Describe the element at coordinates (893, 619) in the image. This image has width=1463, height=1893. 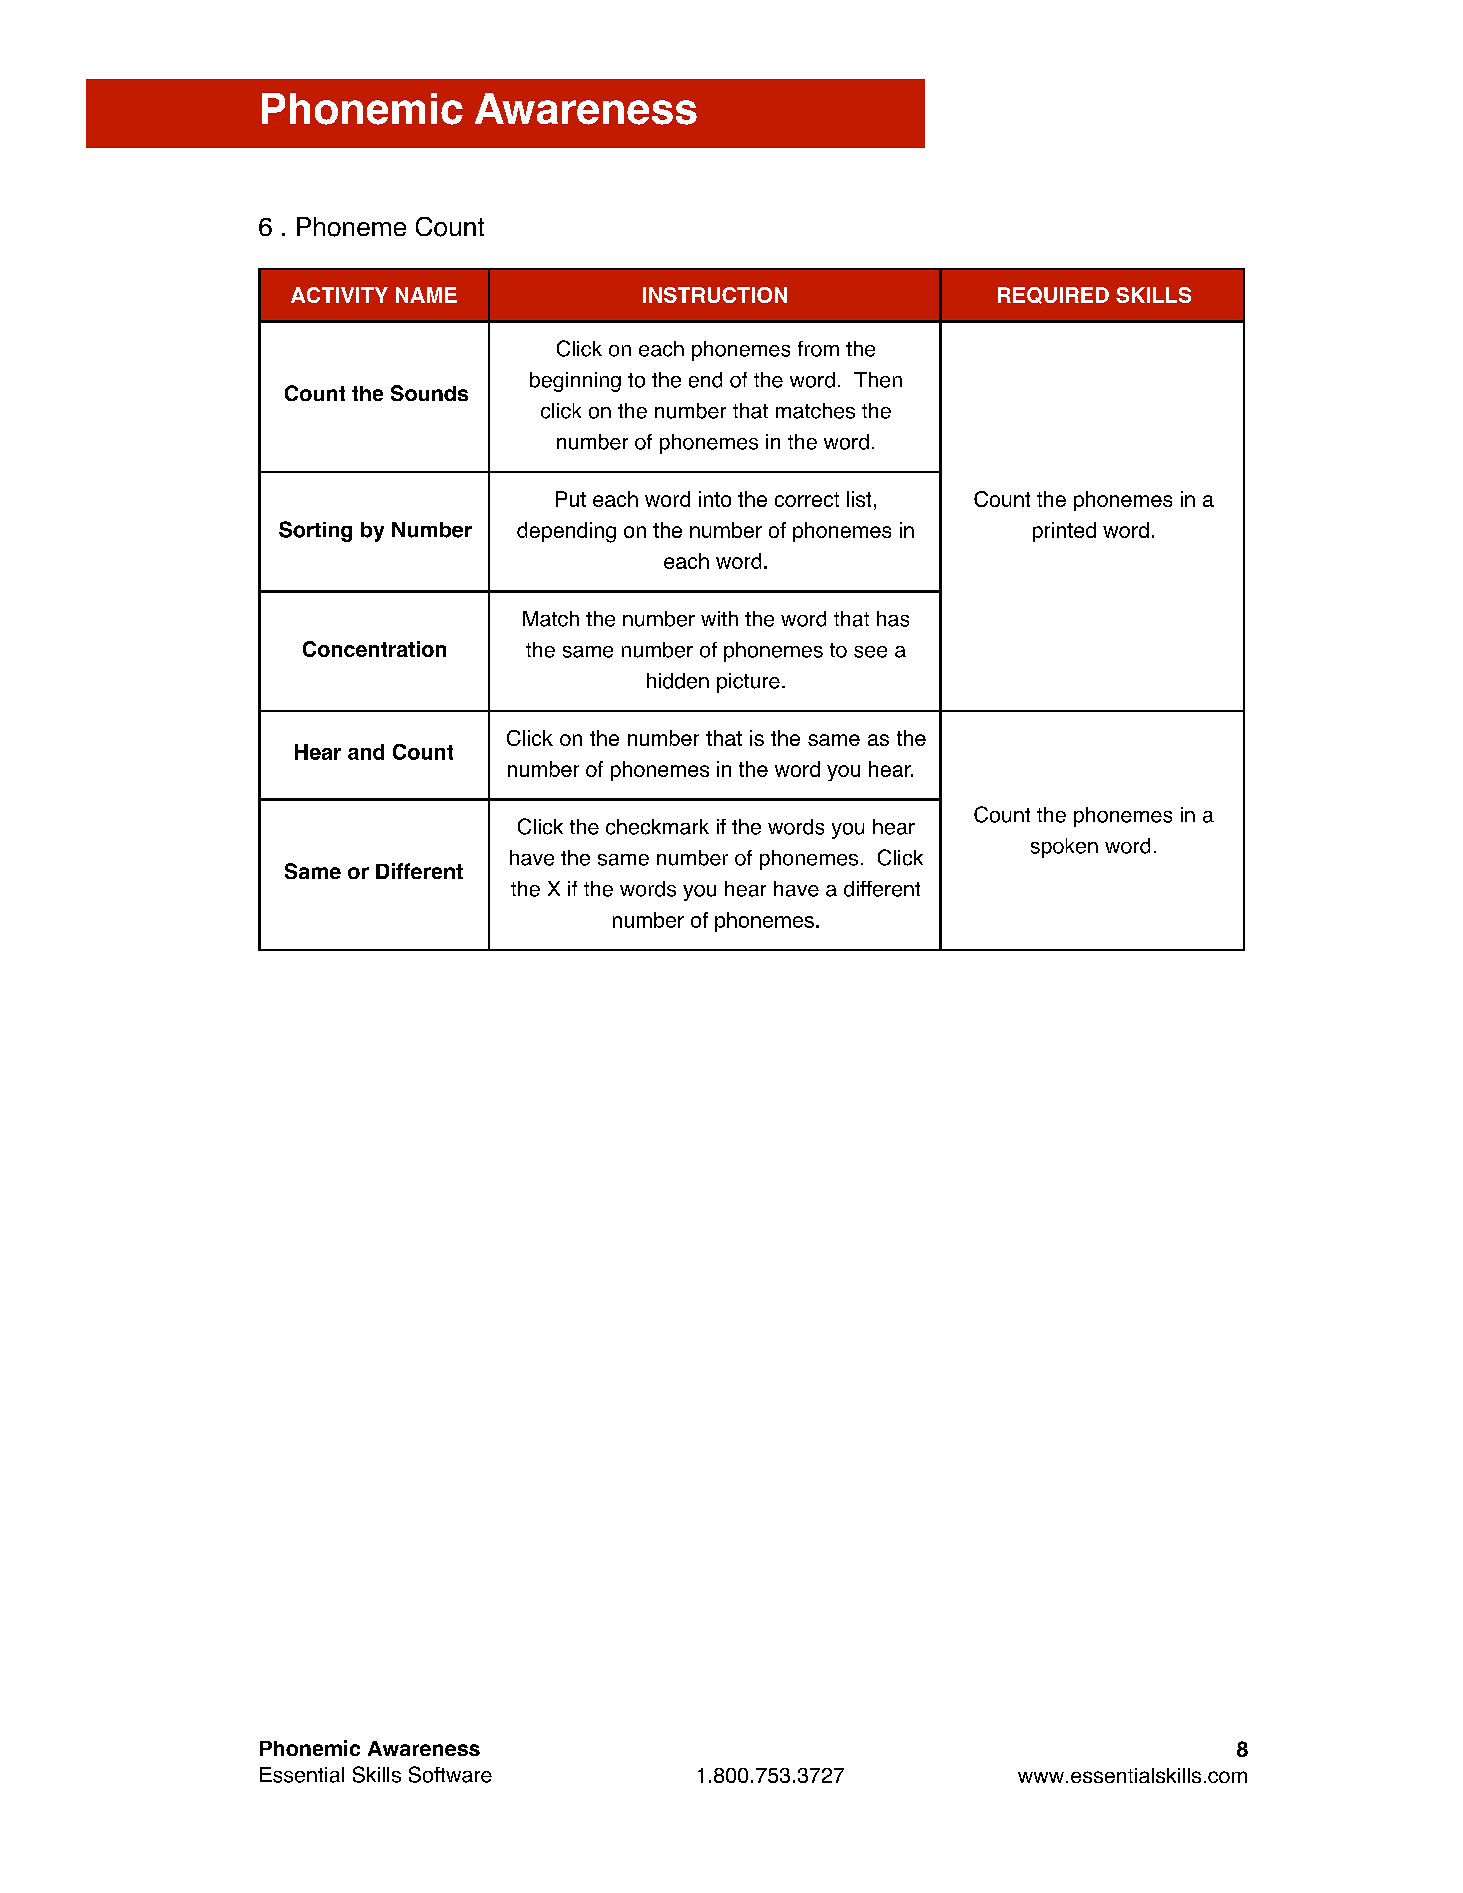
I see `has` at that location.
